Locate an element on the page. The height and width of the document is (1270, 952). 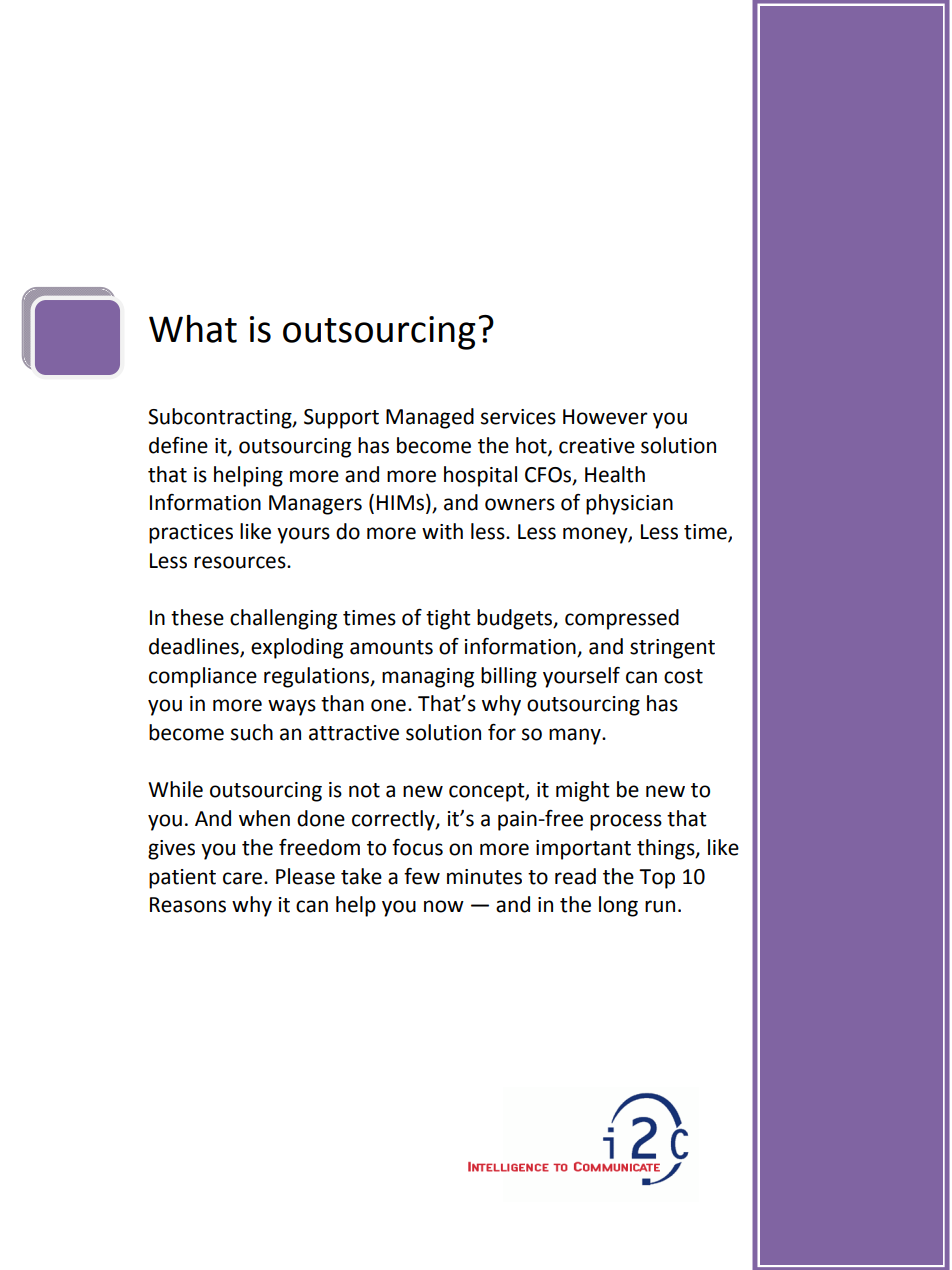
Managed is located at coordinates (430, 418).
